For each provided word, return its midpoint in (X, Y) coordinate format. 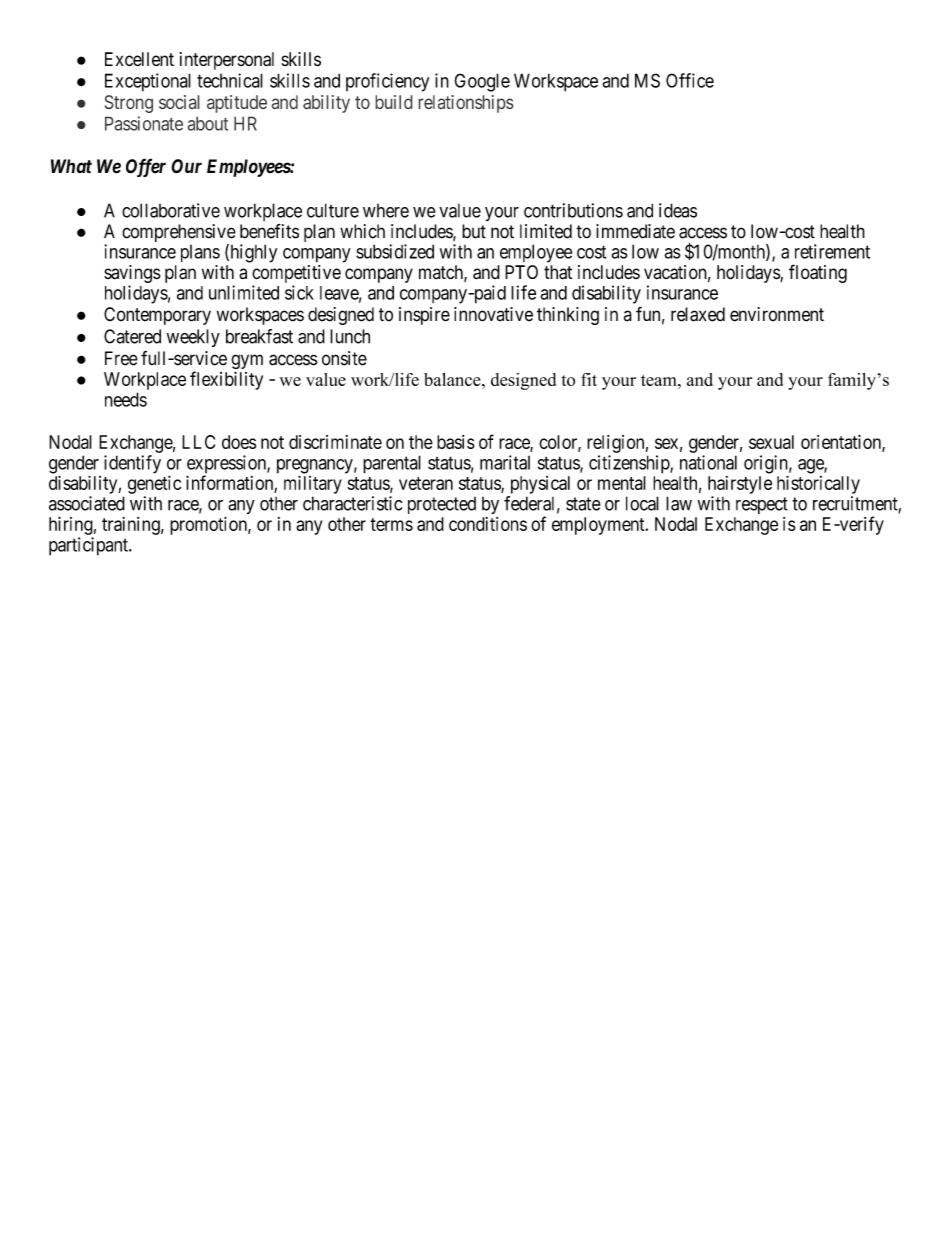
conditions (488, 524)
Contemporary (157, 316)
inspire (424, 316)
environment (777, 314)
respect (762, 505)
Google (482, 82)
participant (89, 546)
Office (690, 80)
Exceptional (148, 82)
